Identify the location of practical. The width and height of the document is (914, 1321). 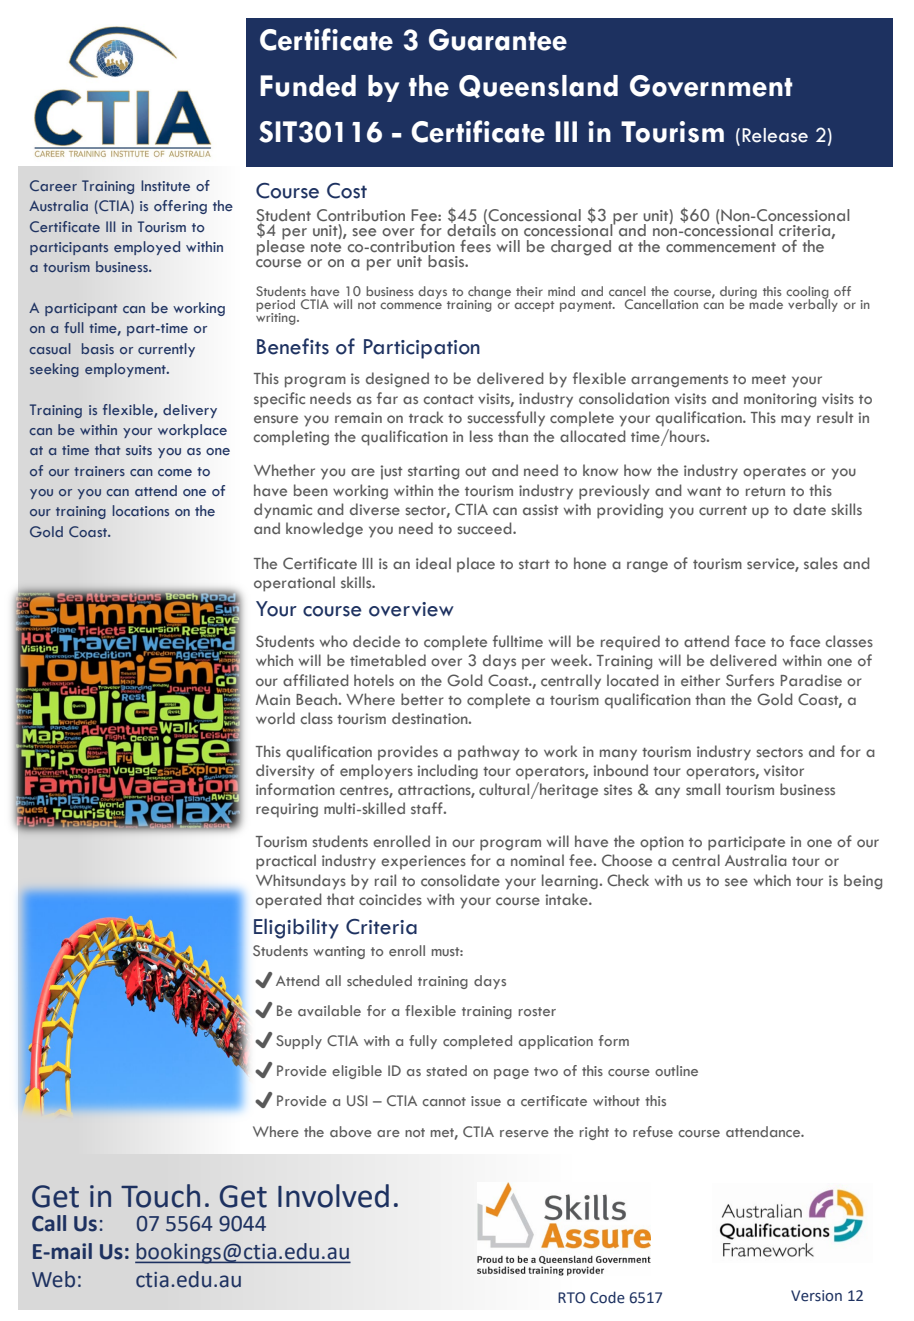
(286, 862).
